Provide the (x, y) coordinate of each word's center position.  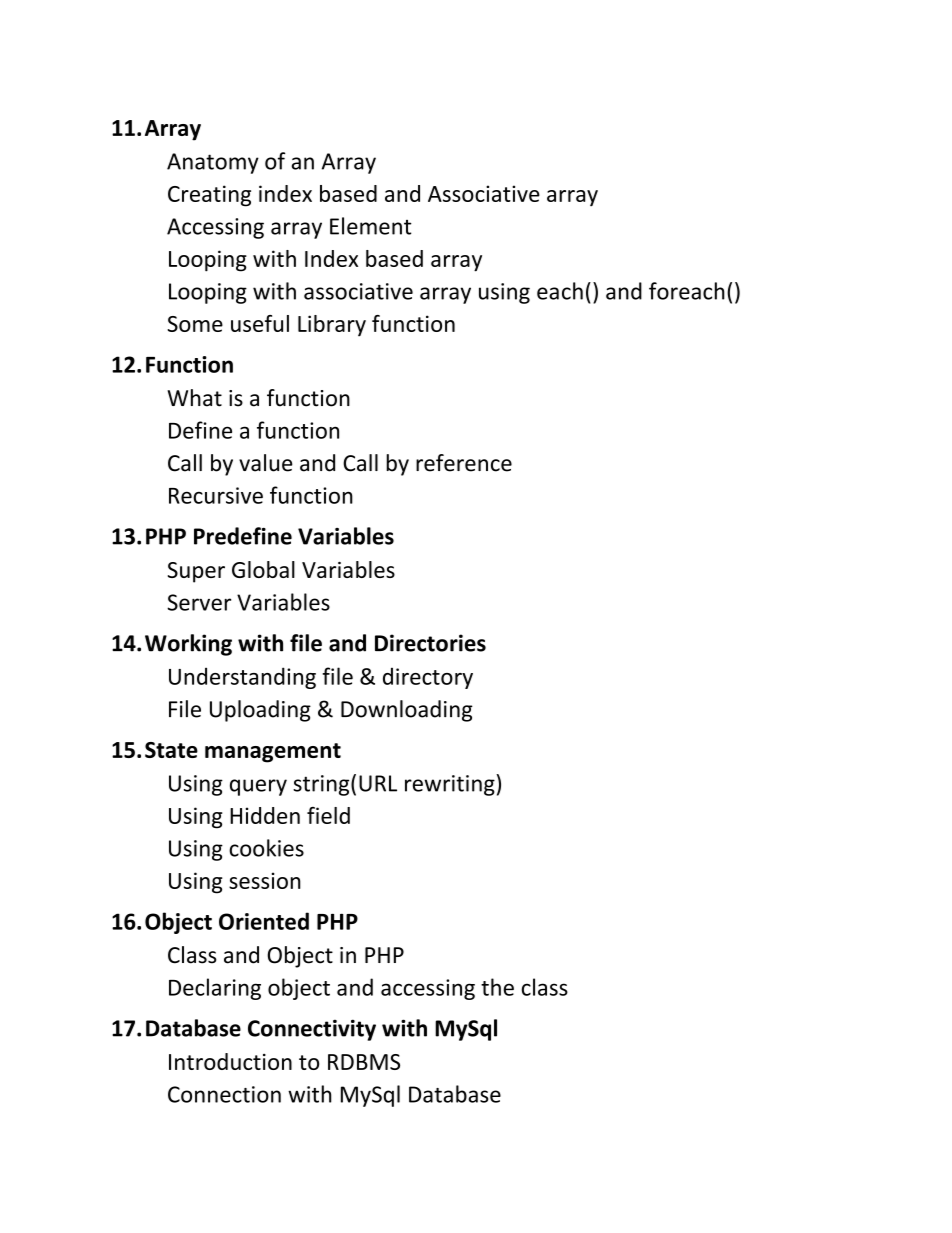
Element (371, 226)
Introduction (230, 1061)
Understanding (242, 678)
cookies (266, 848)
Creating (209, 196)
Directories (430, 643)
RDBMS (364, 1062)
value (266, 463)
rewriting (451, 785)
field (328, 815)
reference (464, 463)
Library (332, 326)
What (194, 398)
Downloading (407, 711)
